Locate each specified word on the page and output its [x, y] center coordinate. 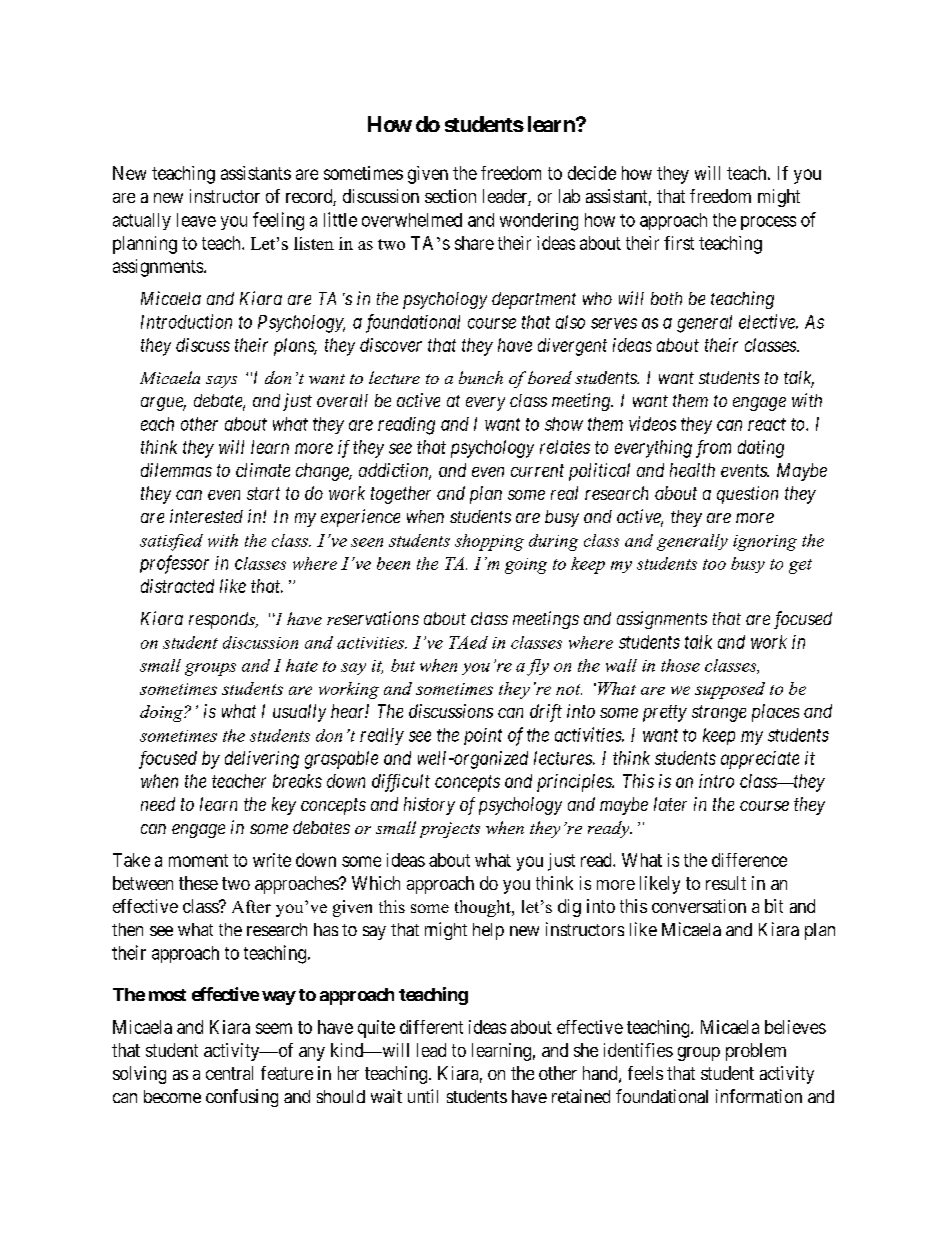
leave [196, 220]
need [158, 804]
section [450, 196]
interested [206, 516]
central [229, 1073]
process [768, 223]
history [429, 806]
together [401, 495]
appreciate [760, 760]
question [747, 495]
